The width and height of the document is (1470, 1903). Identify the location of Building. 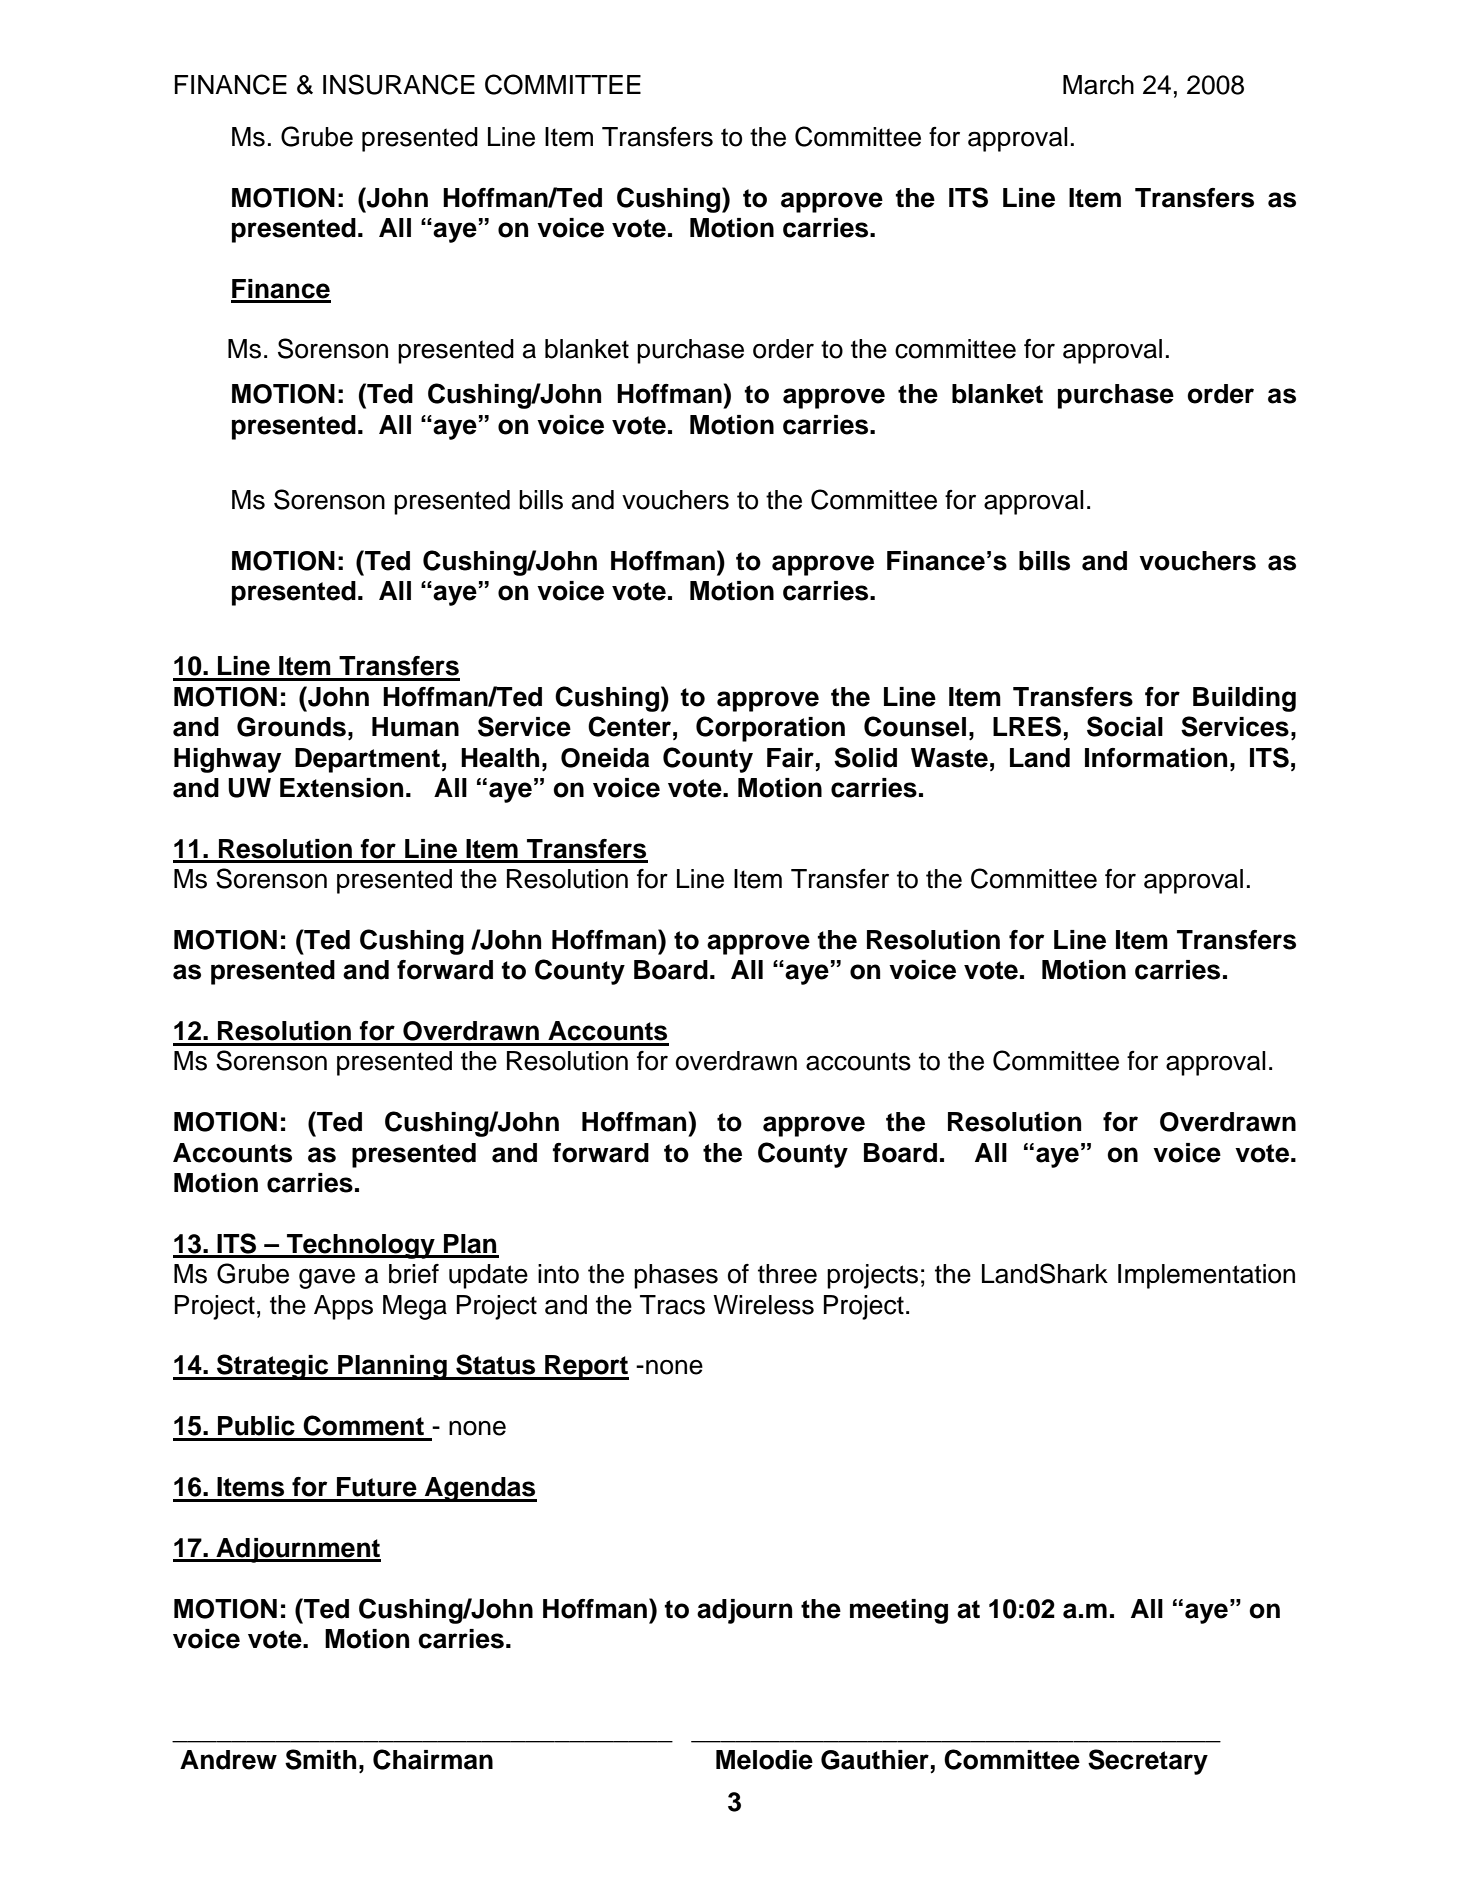
(1244, 699).
